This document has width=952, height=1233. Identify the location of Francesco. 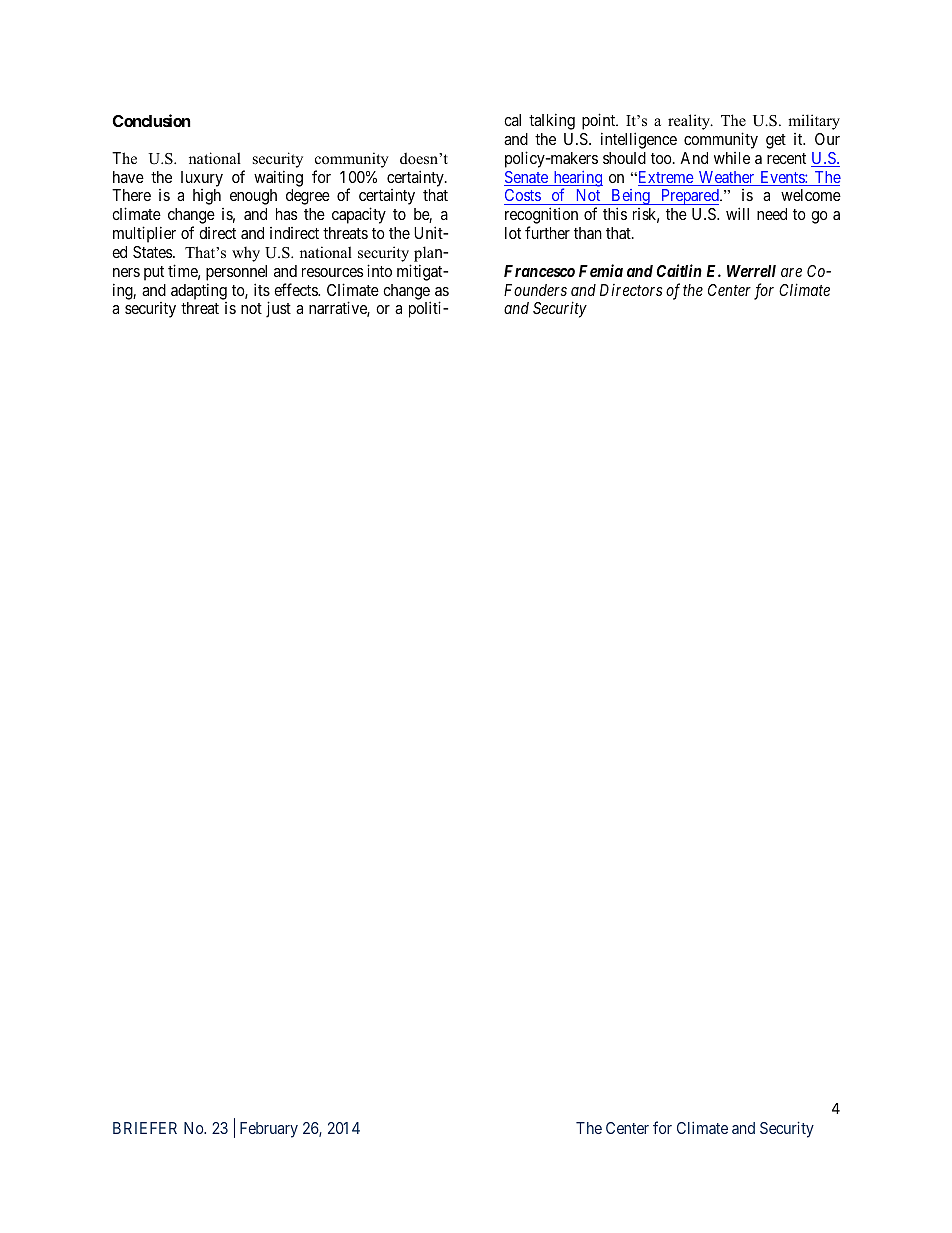
(539, 271).
